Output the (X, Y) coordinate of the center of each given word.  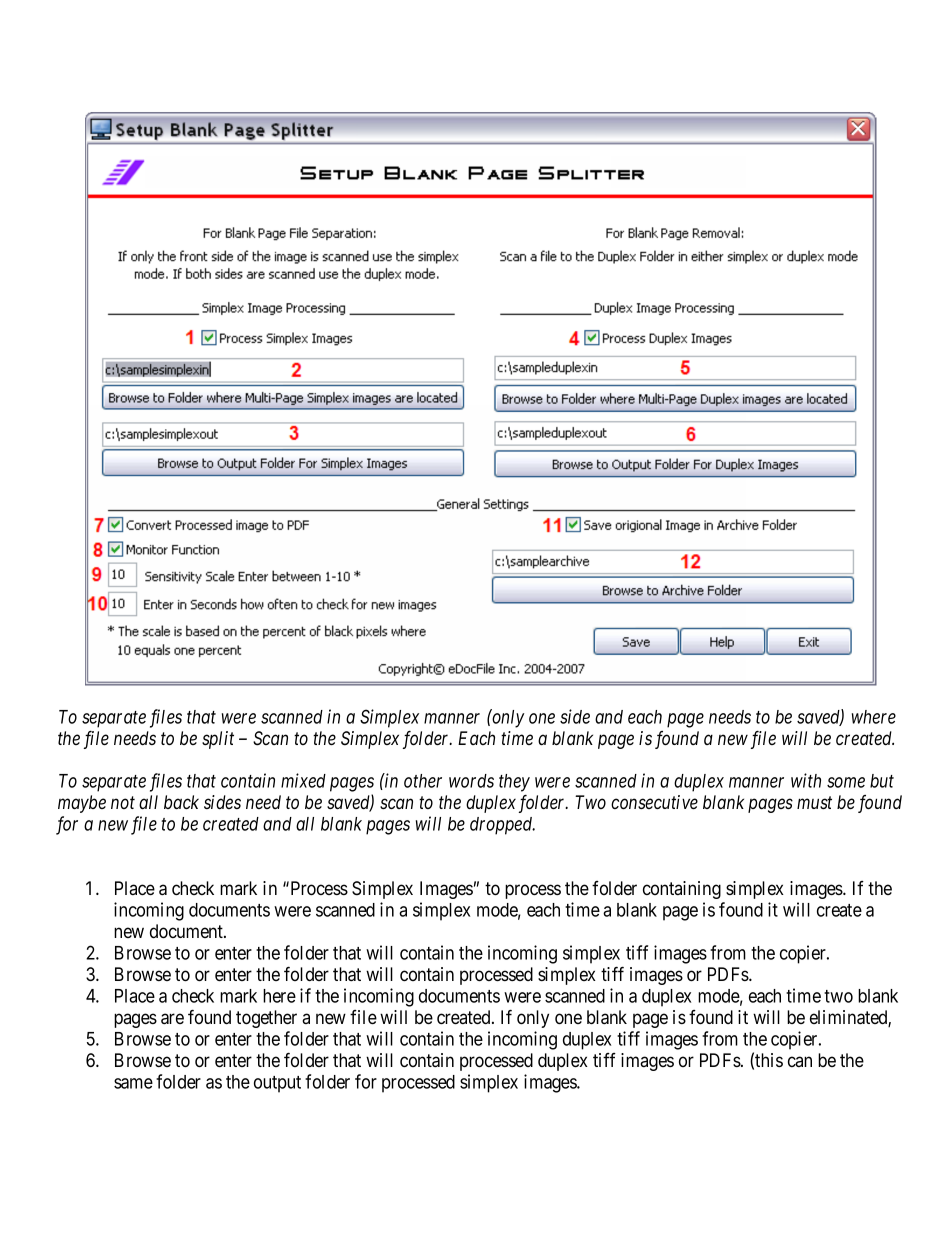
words (471, 781)
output (277, 1084)
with (806, 780)
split (218, 740)
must (814, 803)
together (266, 1019)
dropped (502, 826)
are (172, 1018)
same (133, 1083)
